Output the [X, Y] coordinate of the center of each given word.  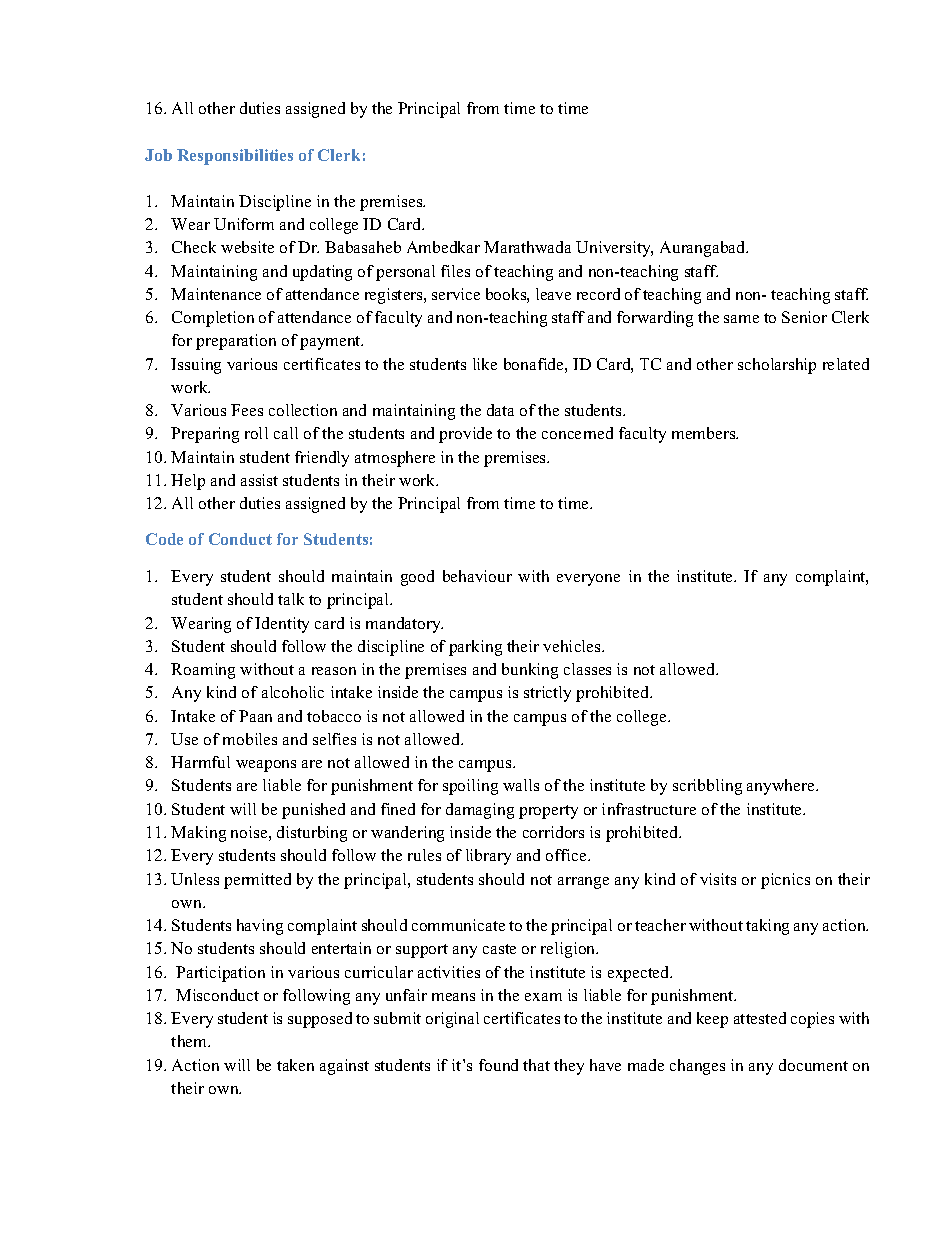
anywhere [782, 787]
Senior [804, 317]
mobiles [250, 739]
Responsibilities [235, 157]
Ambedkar [443, 247]
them [190, 1041]
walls [521, 785]
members [705, 433]
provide [465, 435]
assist [259, 480]
